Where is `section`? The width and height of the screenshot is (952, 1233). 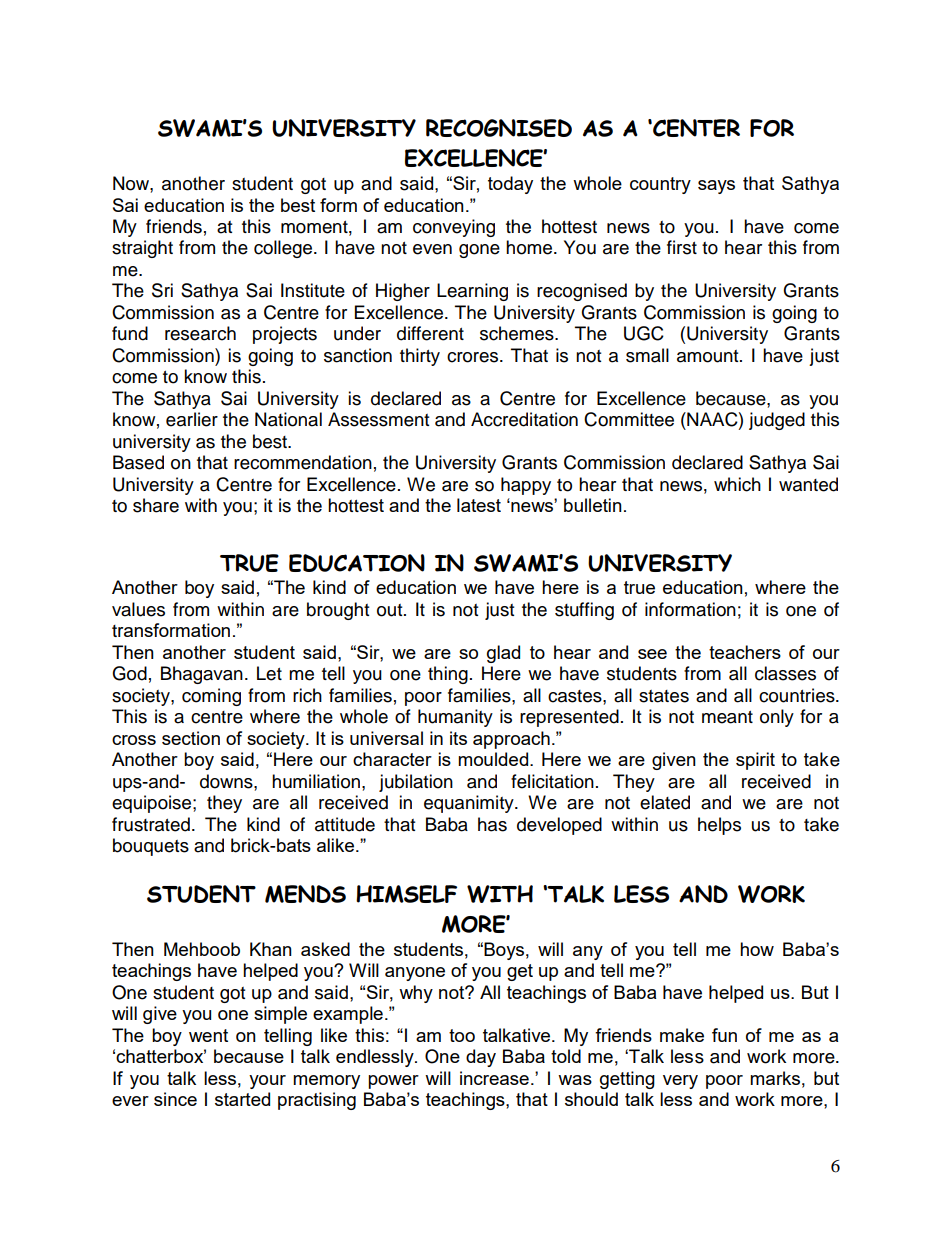
section is located at coordinates (191, 738).
